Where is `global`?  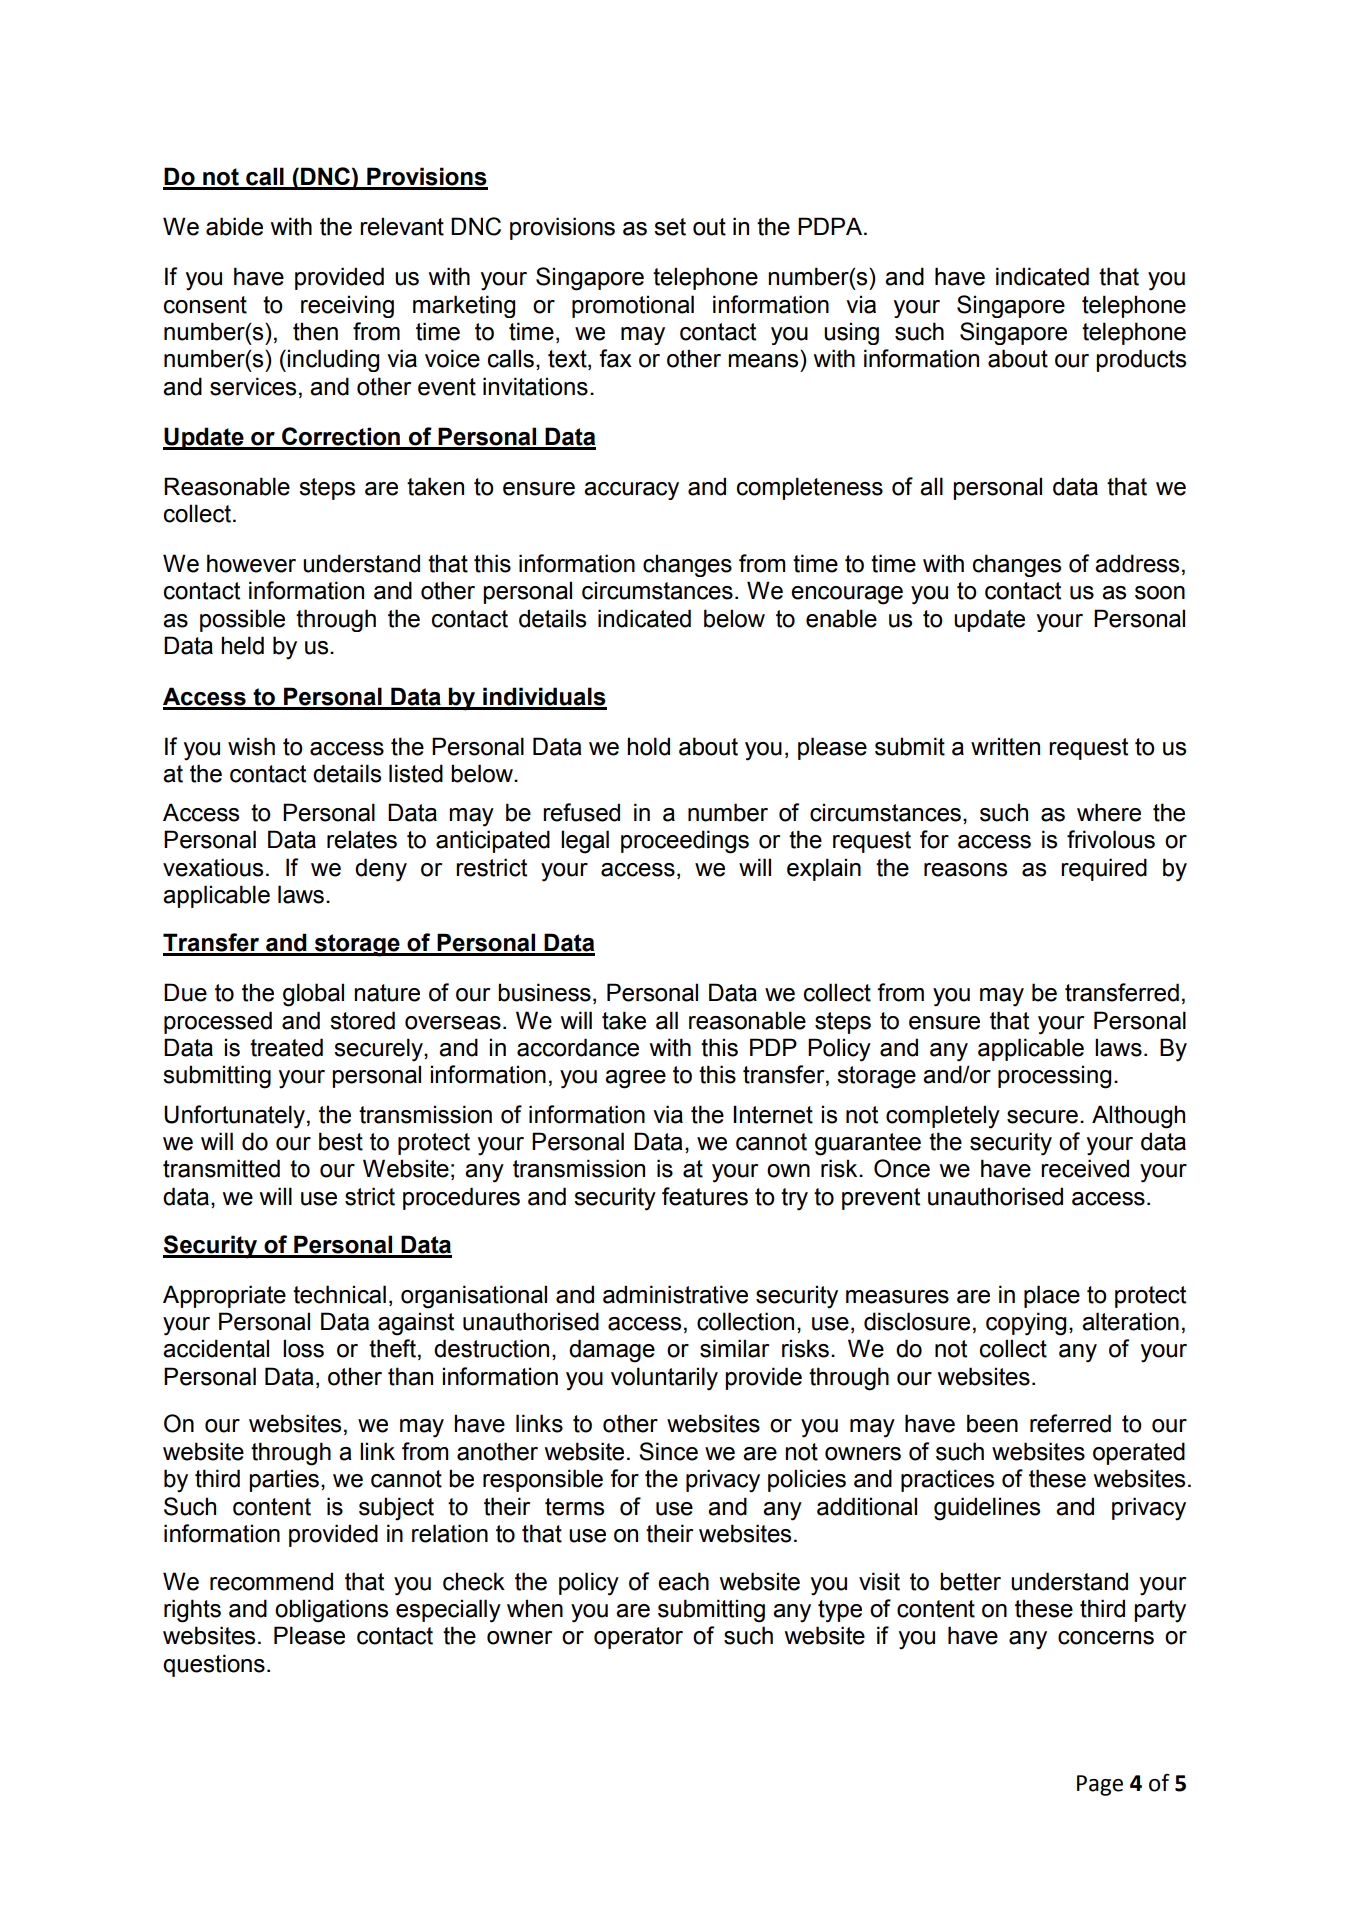
global is located at coordinates (313, 995).
